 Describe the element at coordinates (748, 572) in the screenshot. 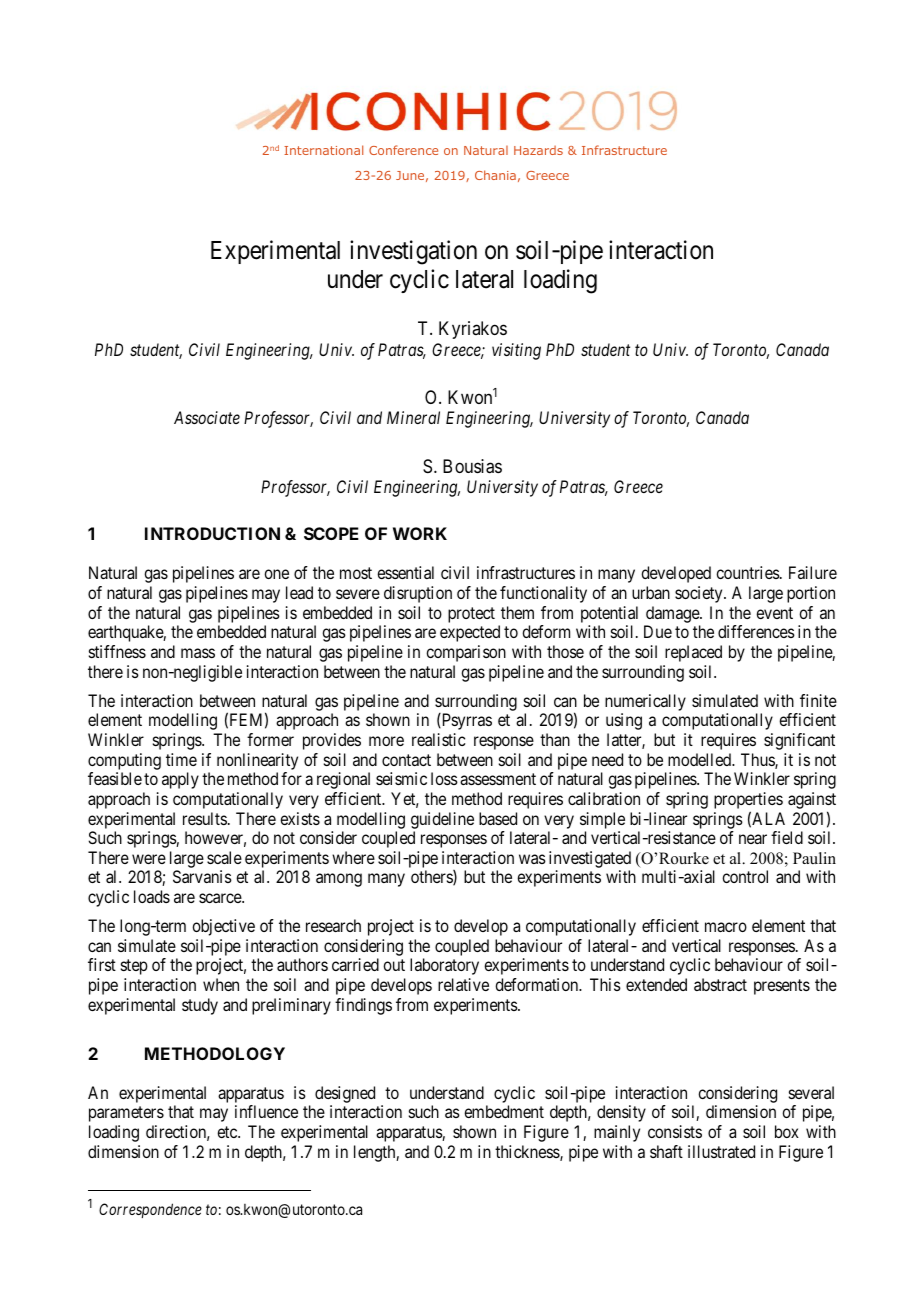

I see `countries` at that location.
